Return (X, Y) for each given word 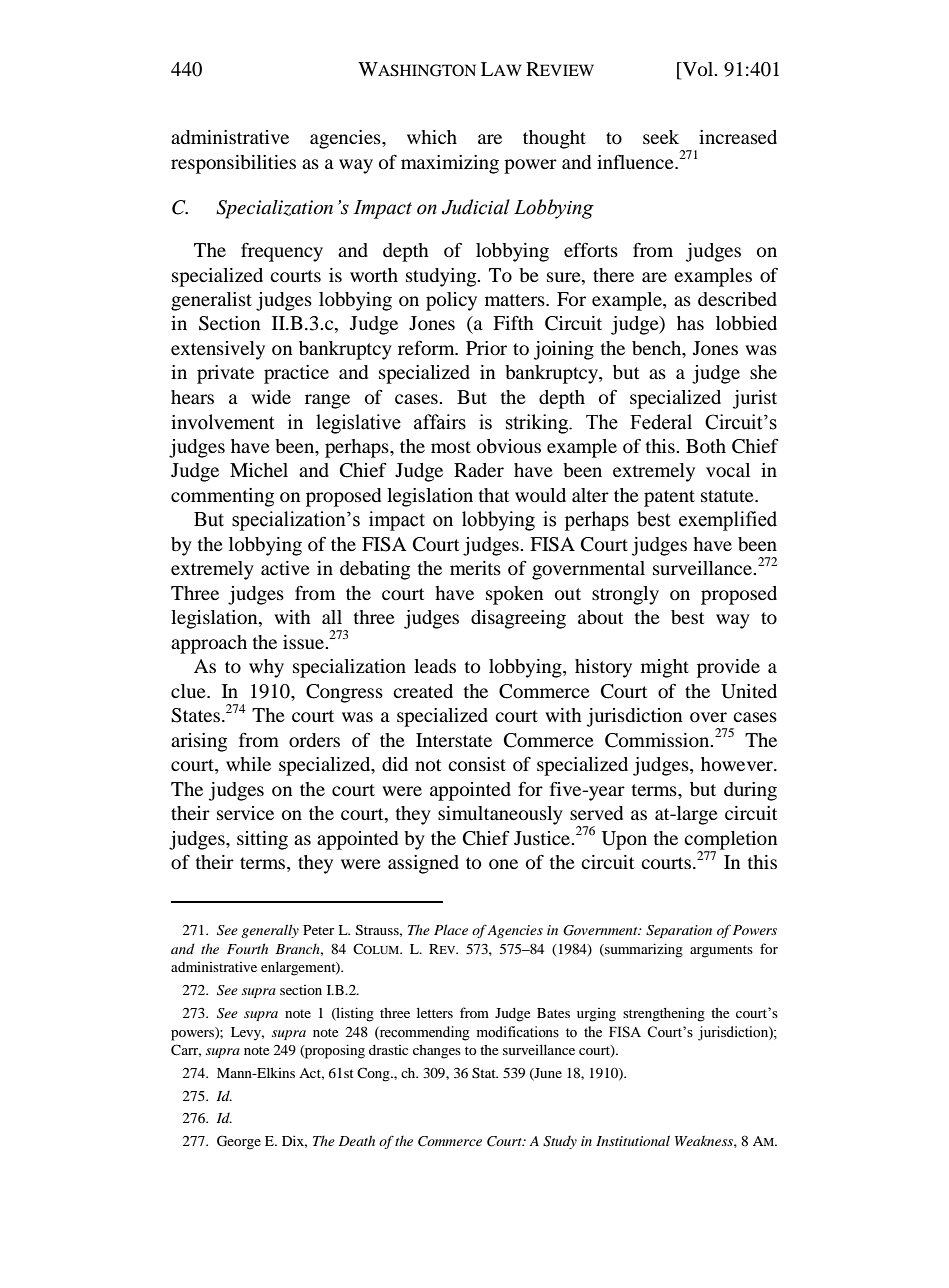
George (239, 1142)
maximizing (450, 164)
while (248, 764)
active (285, 568)
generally (270, 931)
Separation (679, 931)
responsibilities (233, 164)
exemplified (728, 521)
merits (475, 568)
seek (661, 137)
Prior (486, 348)
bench (658, 349)
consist (477, 764)
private (225, 374)
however (738, 764)
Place (451, 929)
